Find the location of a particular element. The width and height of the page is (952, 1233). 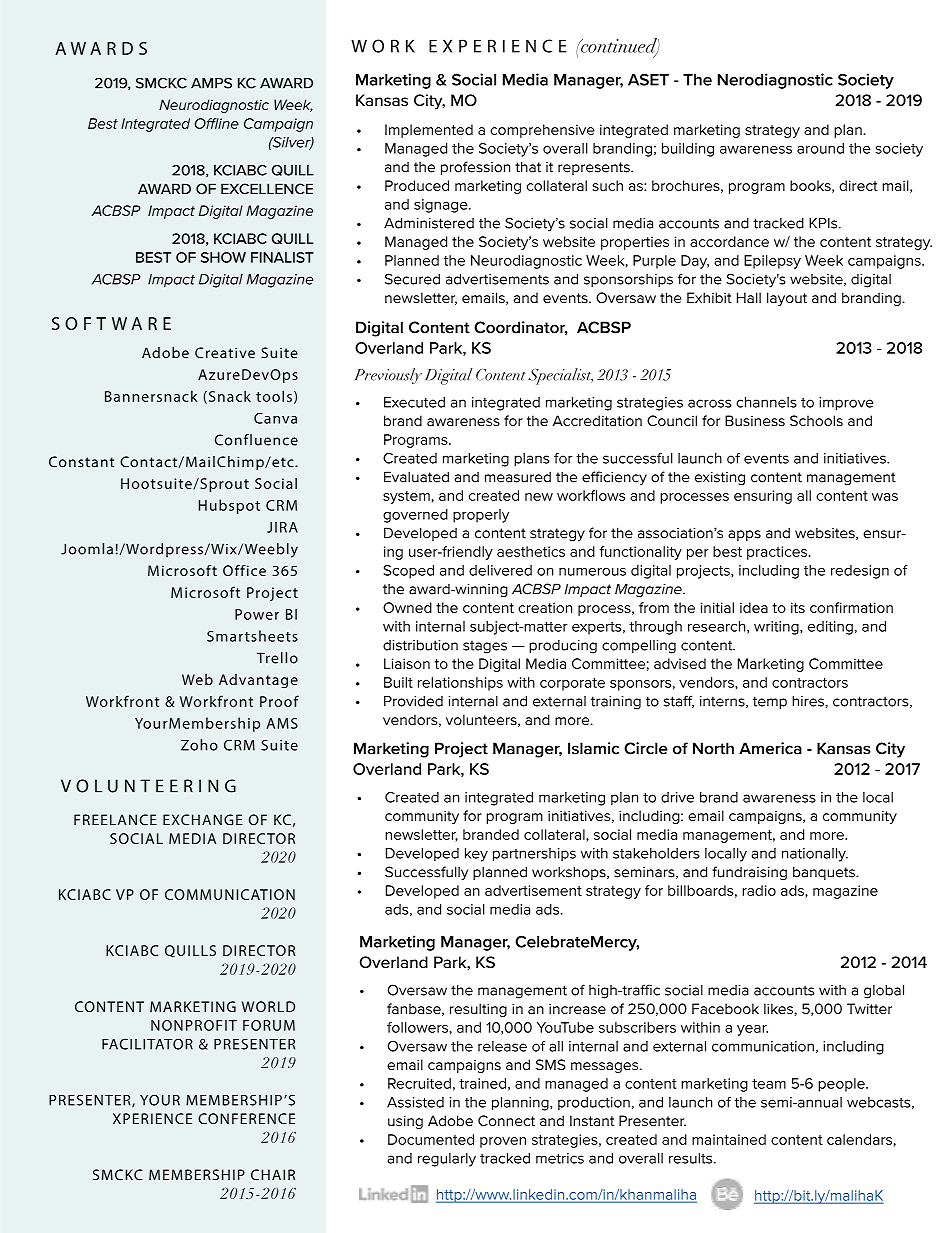

VOLUNTEERING is located at coordinates (148, 786).
